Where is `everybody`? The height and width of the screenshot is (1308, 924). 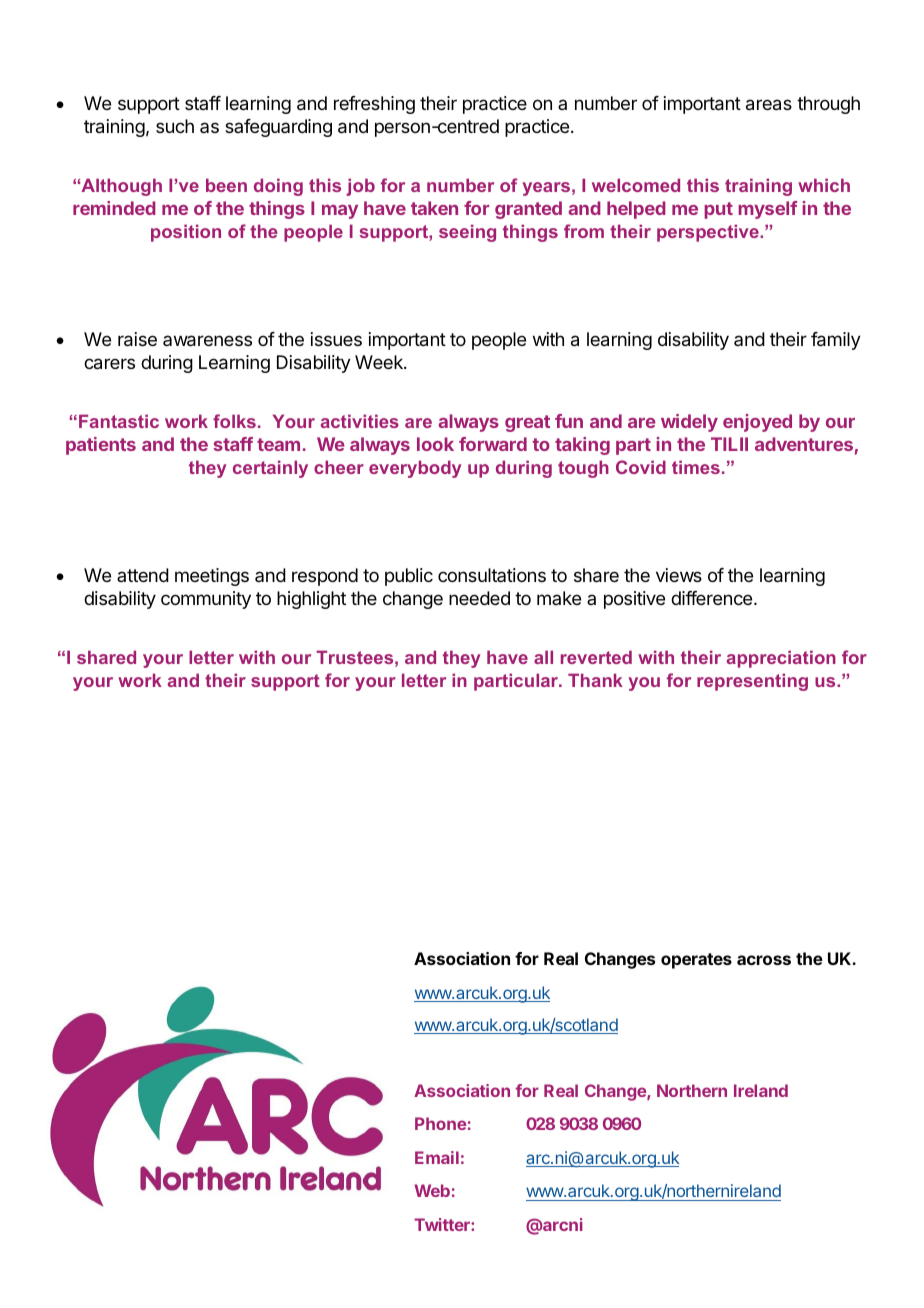 everybody is located at coordinates (415, 469).
